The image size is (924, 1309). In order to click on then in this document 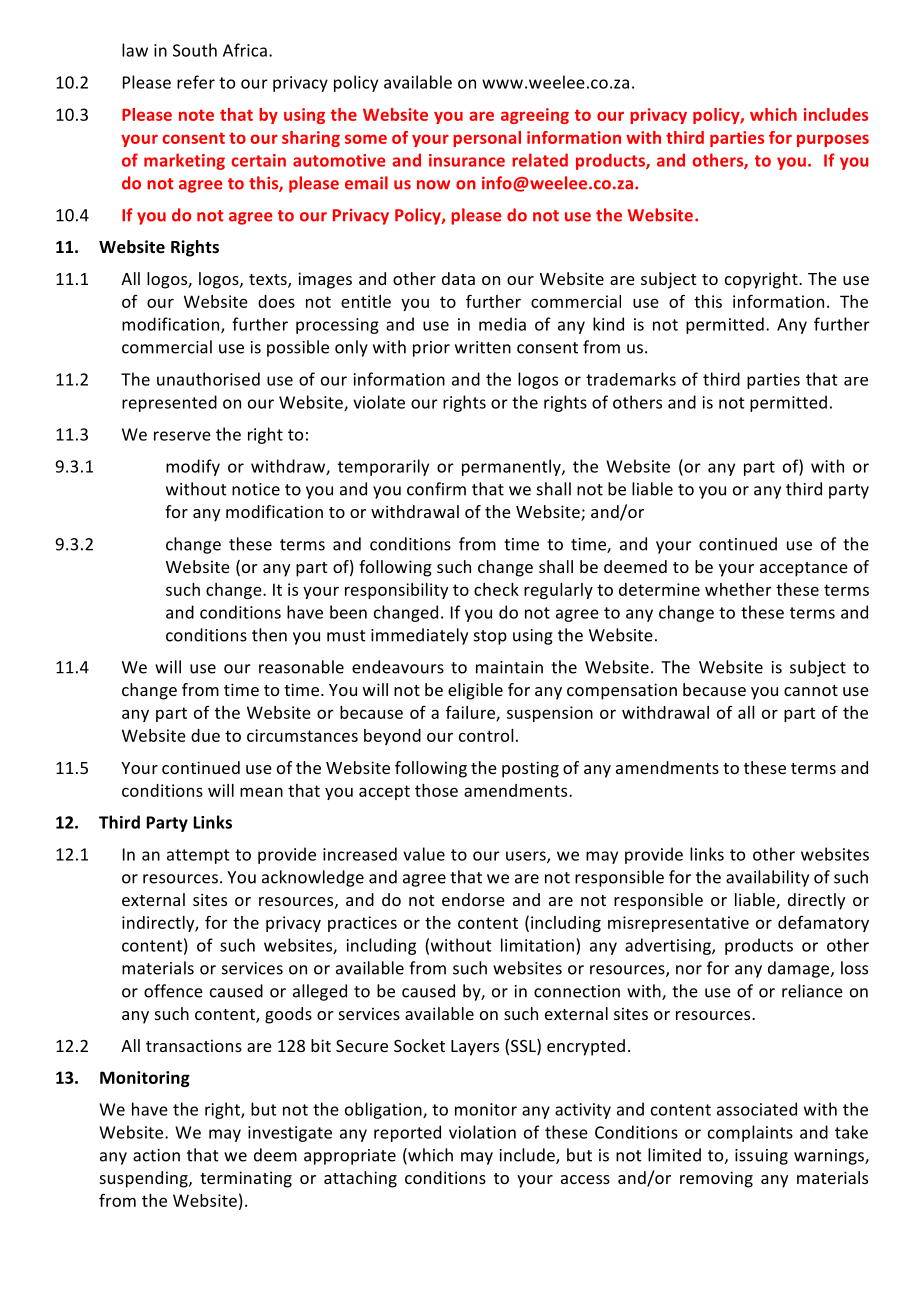, I will do `click(269, 635)`.
